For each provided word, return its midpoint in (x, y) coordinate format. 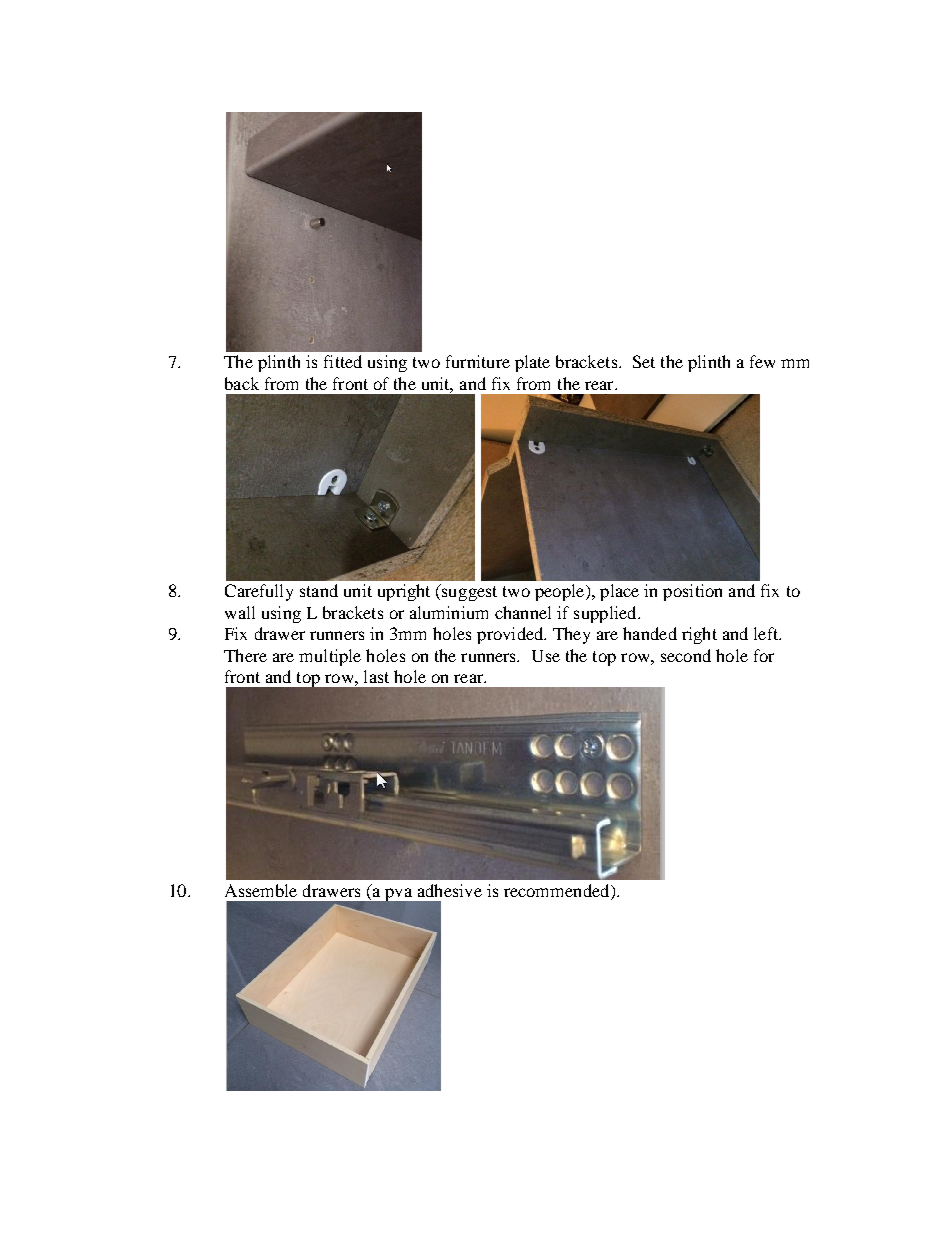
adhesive (450, 890)
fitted (343, 361)
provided (511, 635)
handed (650, 633)
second (686, 655)
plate (532, 363)
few (762, 361)
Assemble (261, 890)
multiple (330, 657)
